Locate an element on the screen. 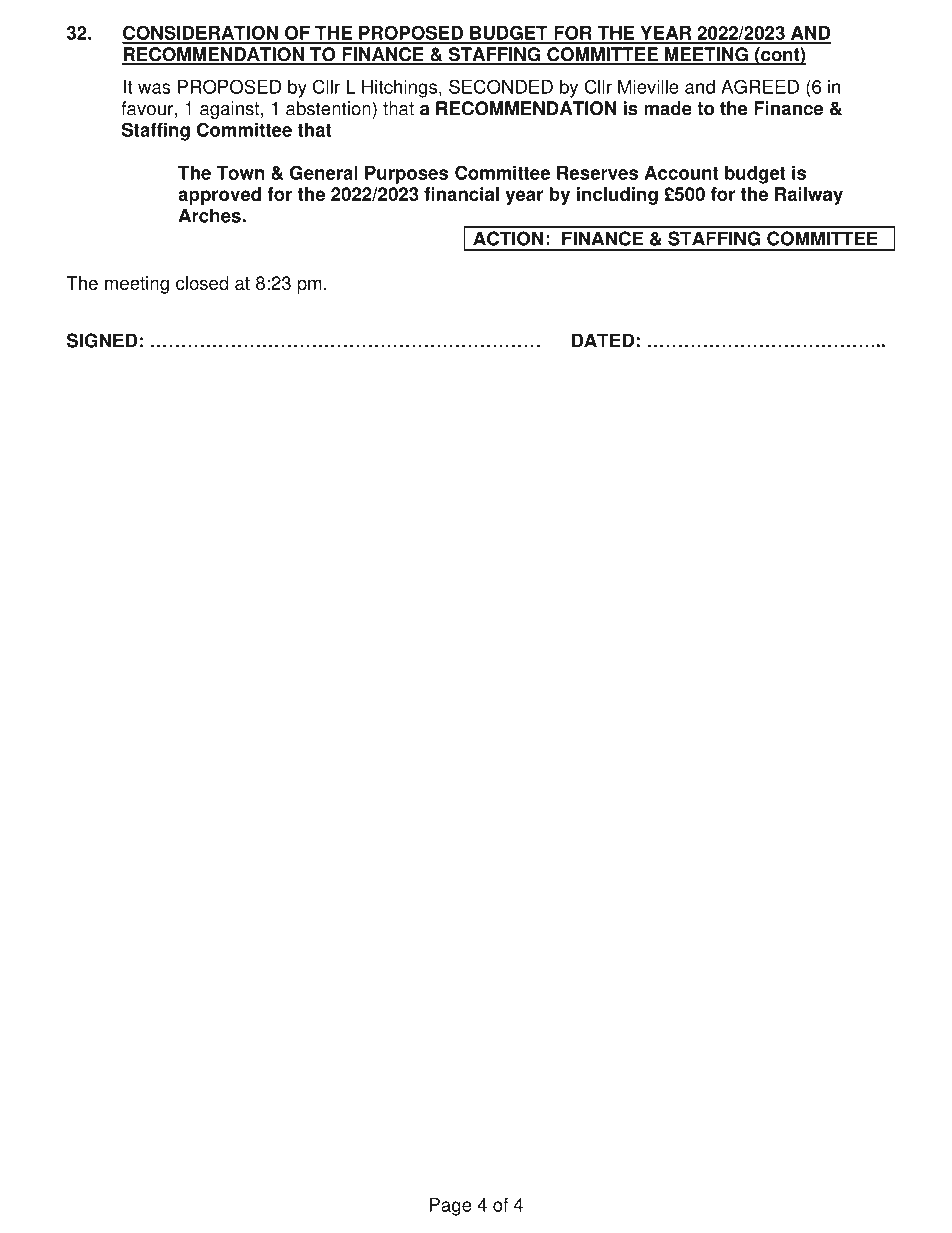 The width and height of the screenshot is (952, 1233). including is located at coordinates (617, 196).
